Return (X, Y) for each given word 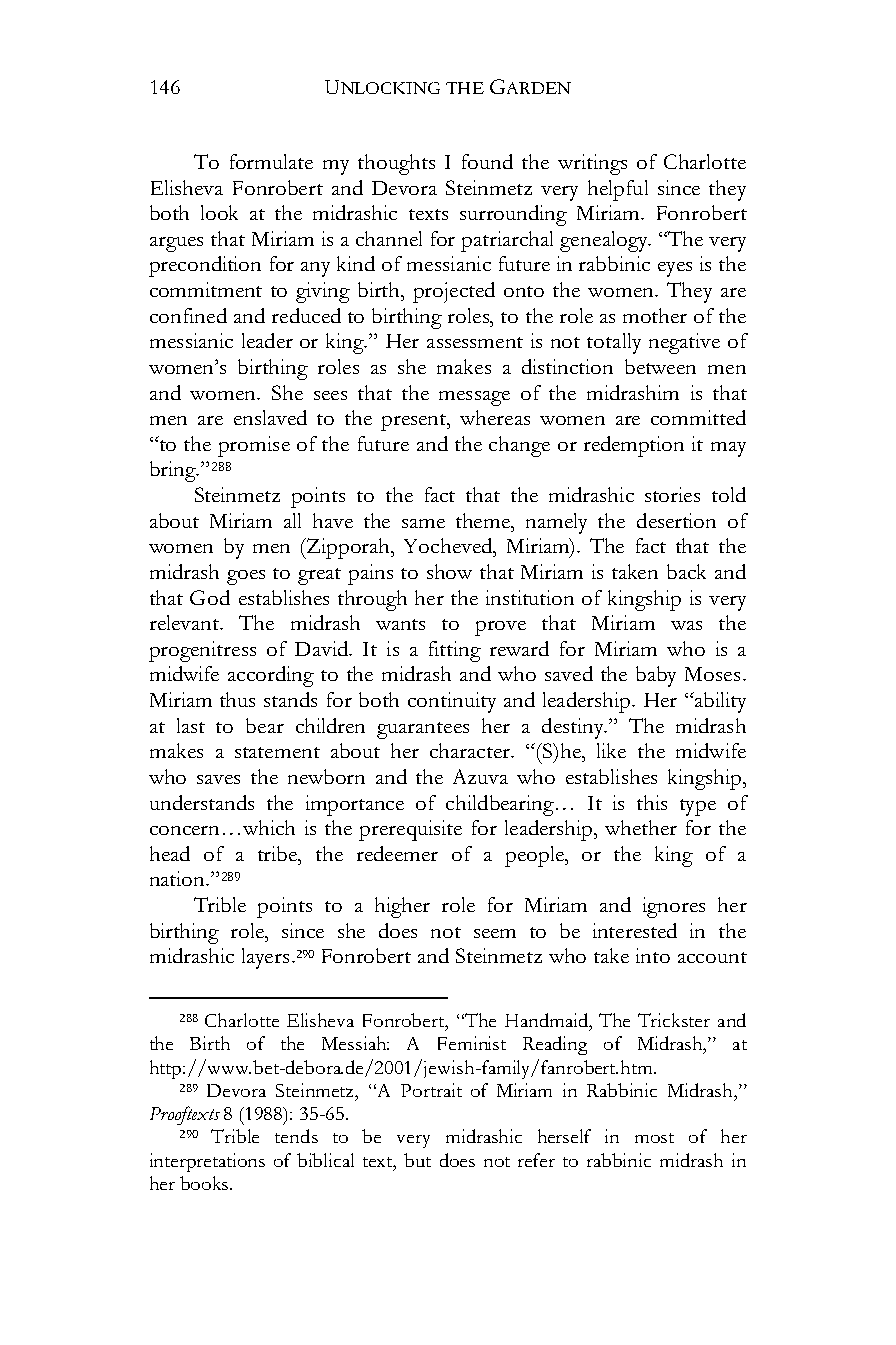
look (219, 212)
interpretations (207, 1162)
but (417, 1160)
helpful (618, 190)
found (487, 161)
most (654, 1138)
